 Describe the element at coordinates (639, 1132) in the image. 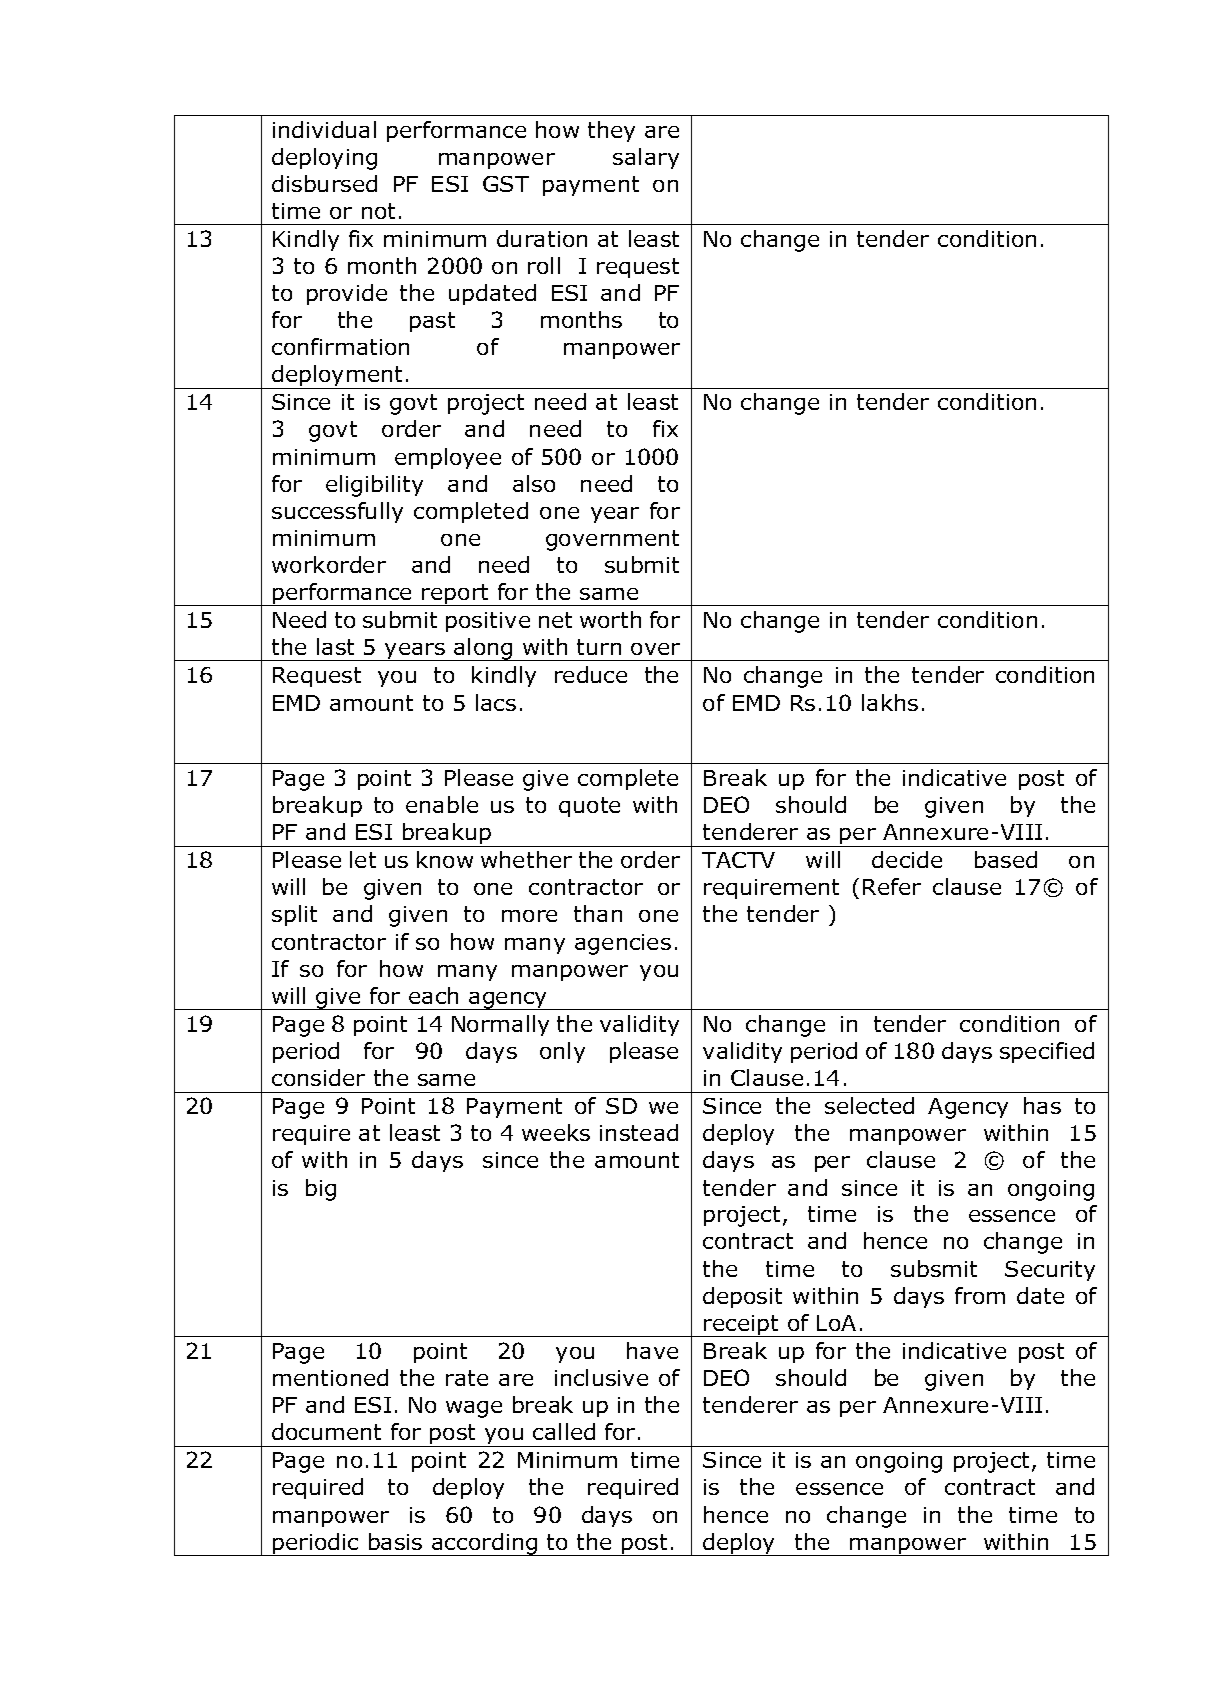

I see `instead` at that location.
